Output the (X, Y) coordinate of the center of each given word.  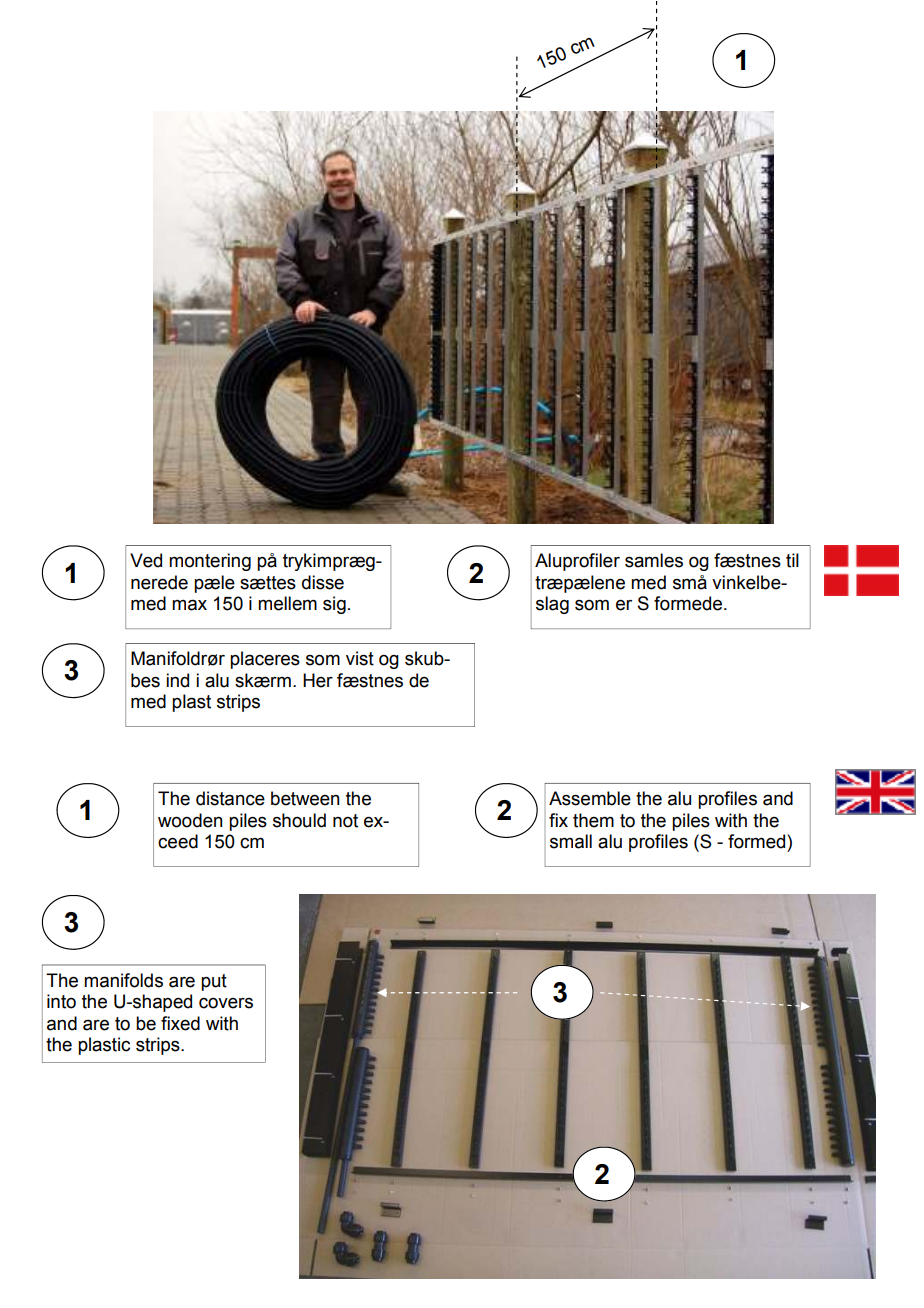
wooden (190, 820)
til (792, 560)
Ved (146, 560)
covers (226, 1003)
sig (334, 605)
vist (360, 658)
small (571, 841)
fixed (180, 1023)
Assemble (590, 798)
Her (318, 680)
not (345, 821)
